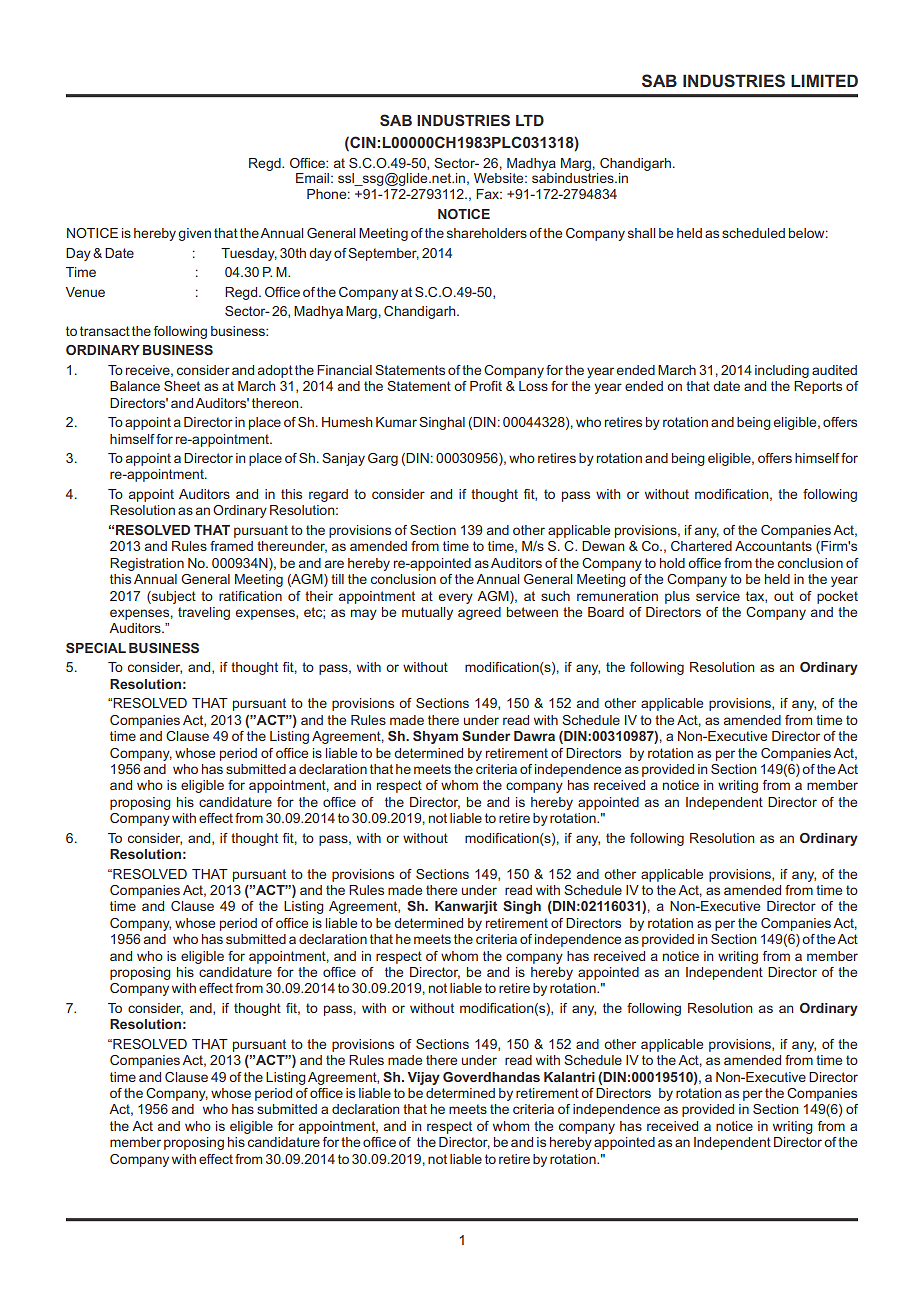  I want to click on Profit, so click(486, 386).
